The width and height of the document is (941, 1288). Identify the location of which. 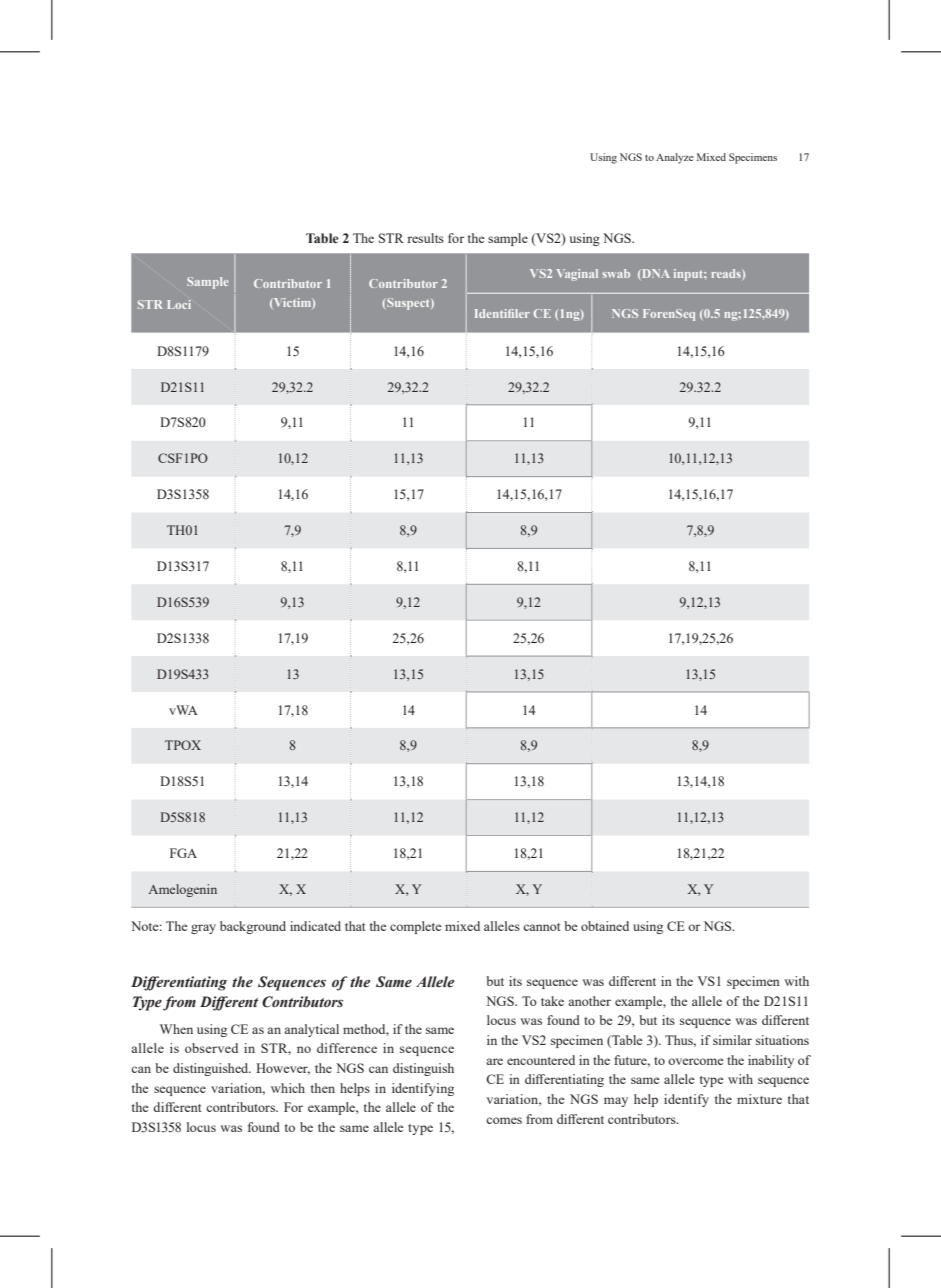
(288, 1088).
